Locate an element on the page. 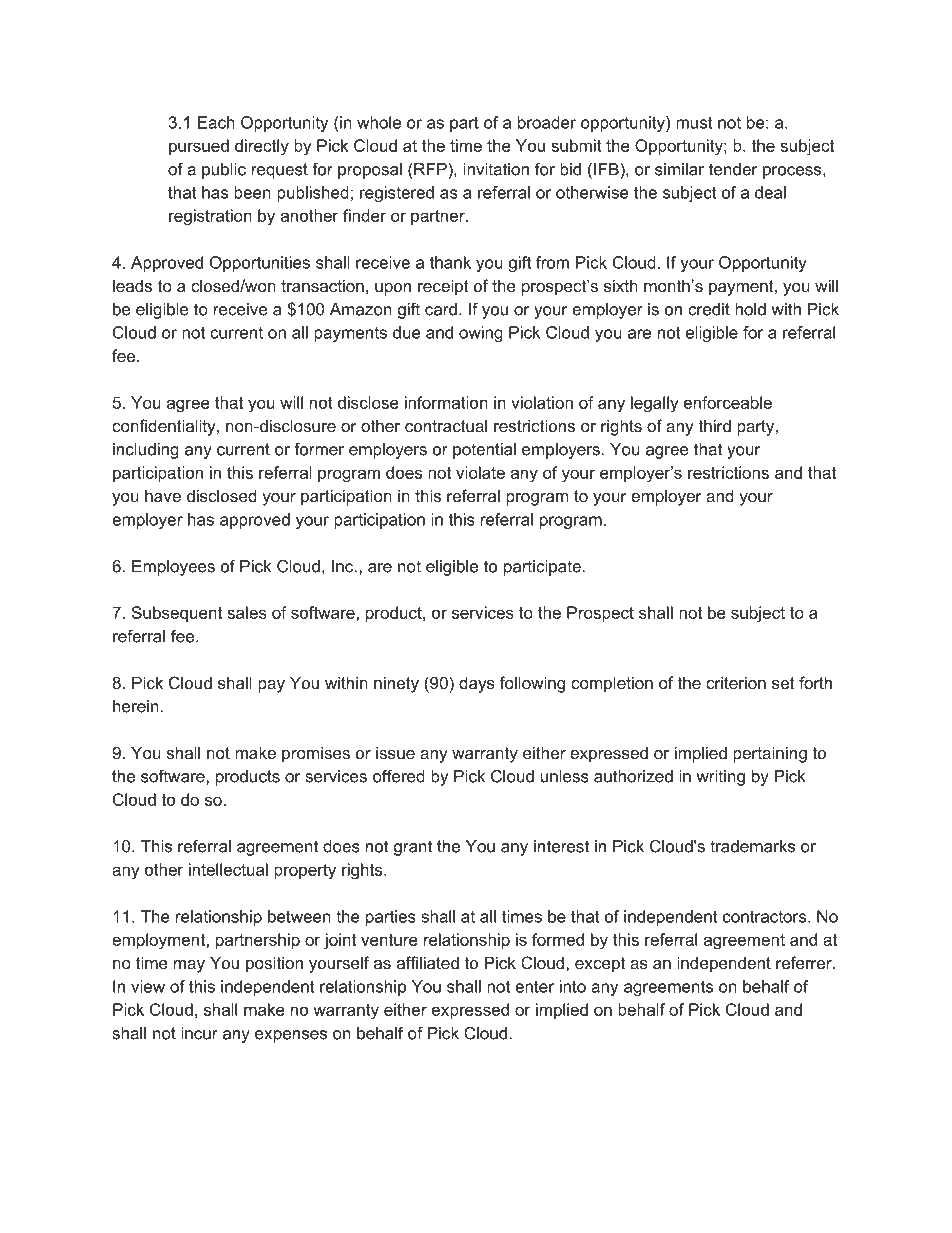  enter is located at coordinates (534, 986).
